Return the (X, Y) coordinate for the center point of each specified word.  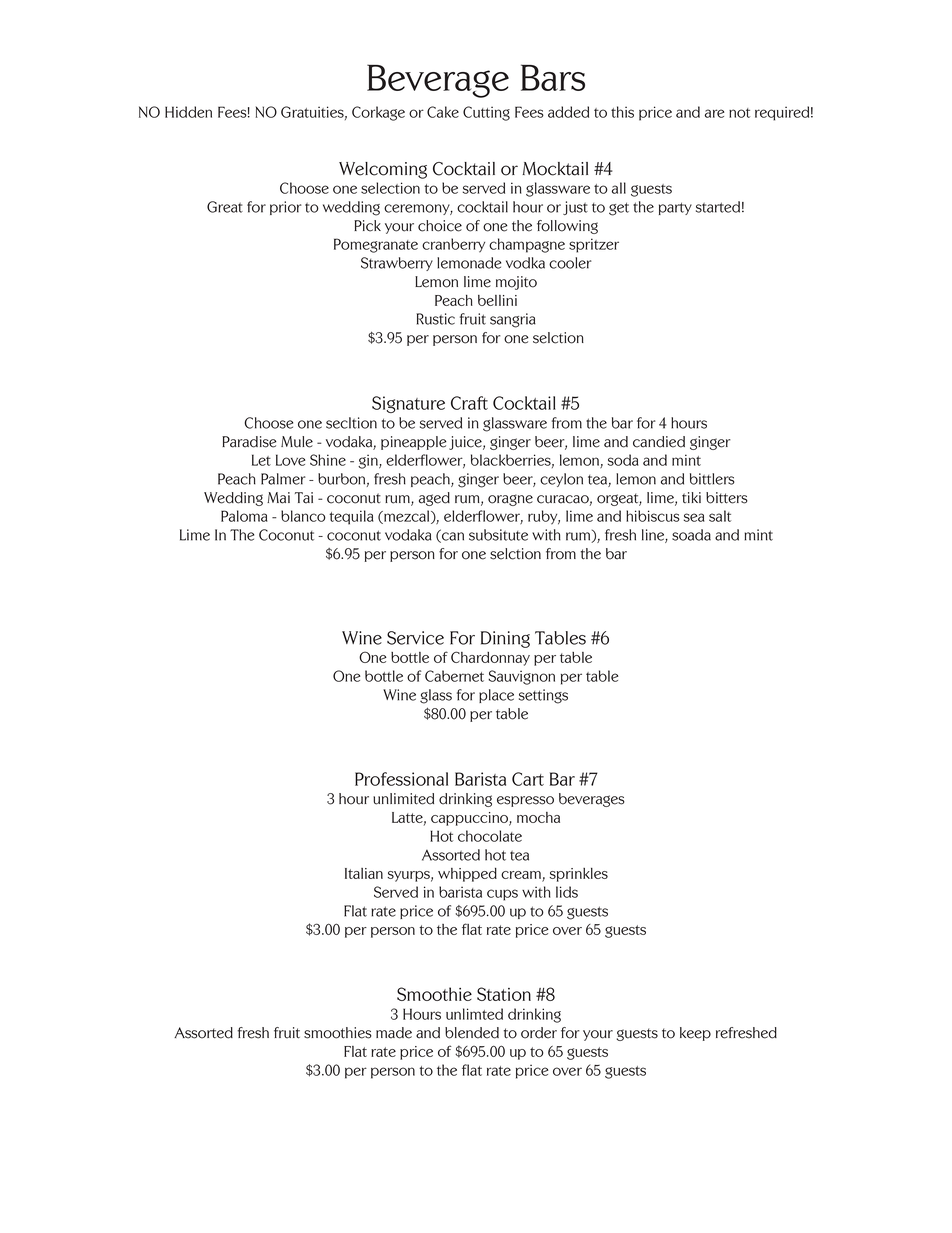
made (394, 1033)
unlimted (474, 1014)
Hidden (188, 112)
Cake (443, 112)
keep (695, 1034)
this (622, 112)
